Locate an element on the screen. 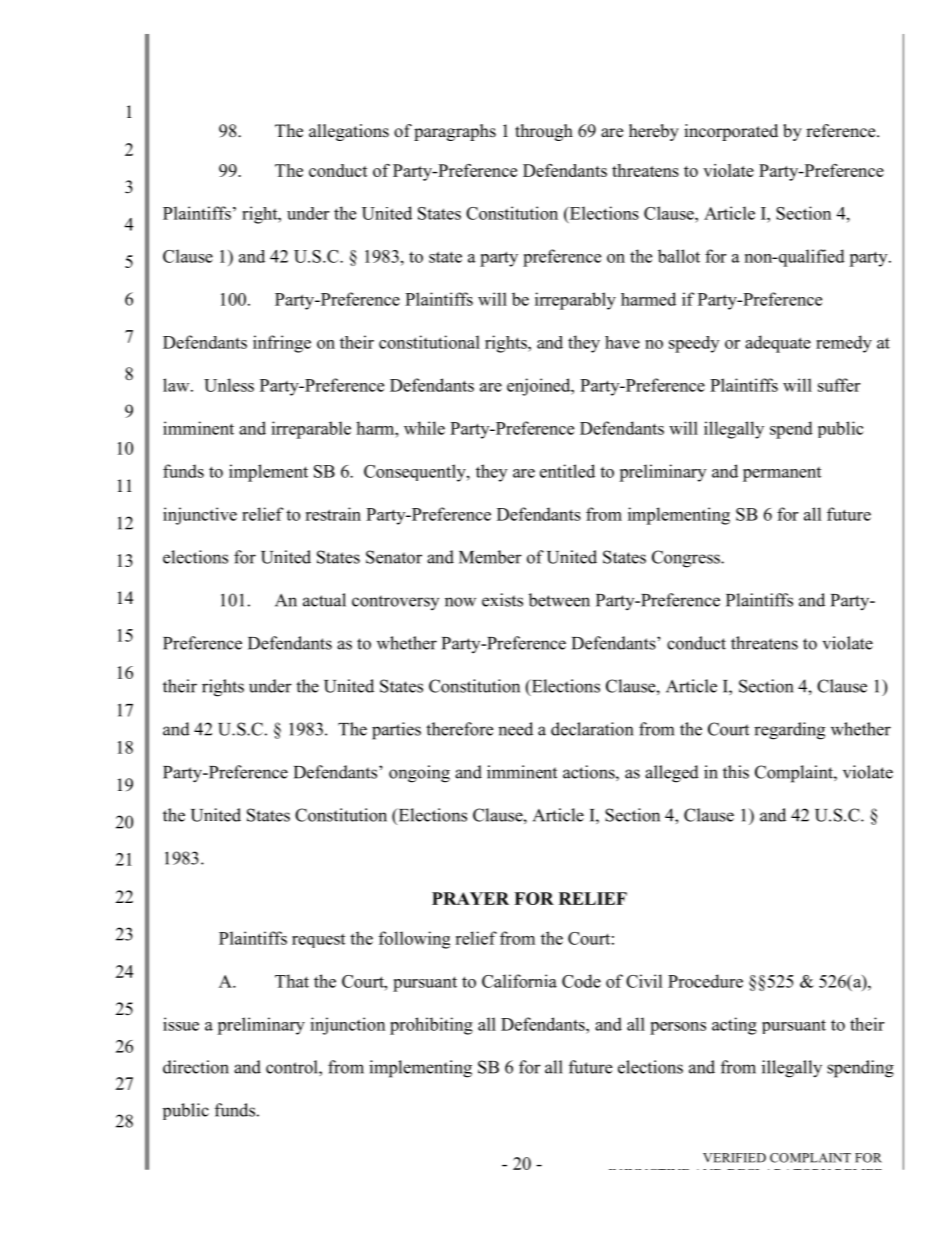 This screenshot has height=1233, width=952. regarding is located at coordinates (789, 731).
